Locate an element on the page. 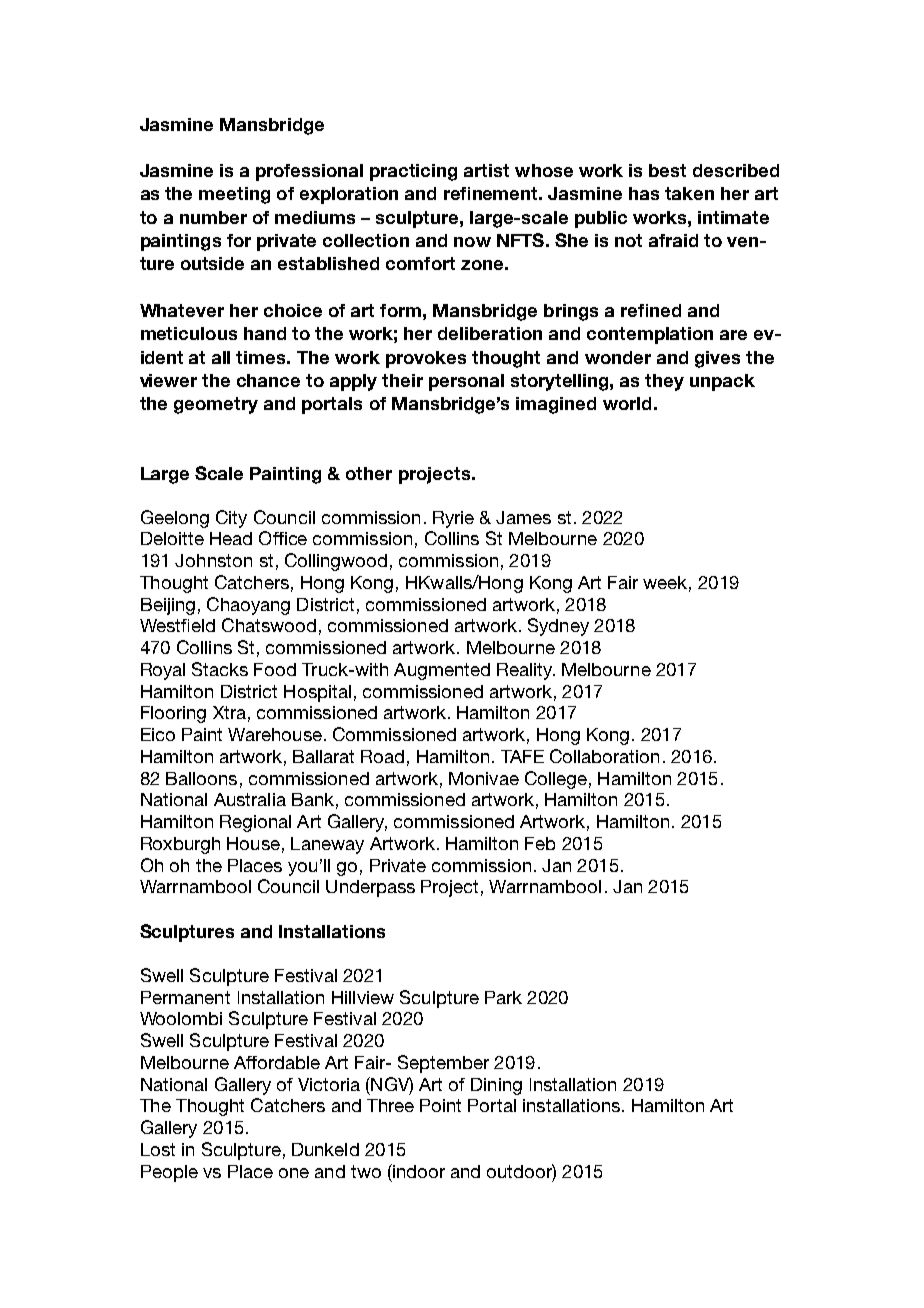 The height and width of the image is (1308, 924). practicing is located at coordinates (413, 172).
